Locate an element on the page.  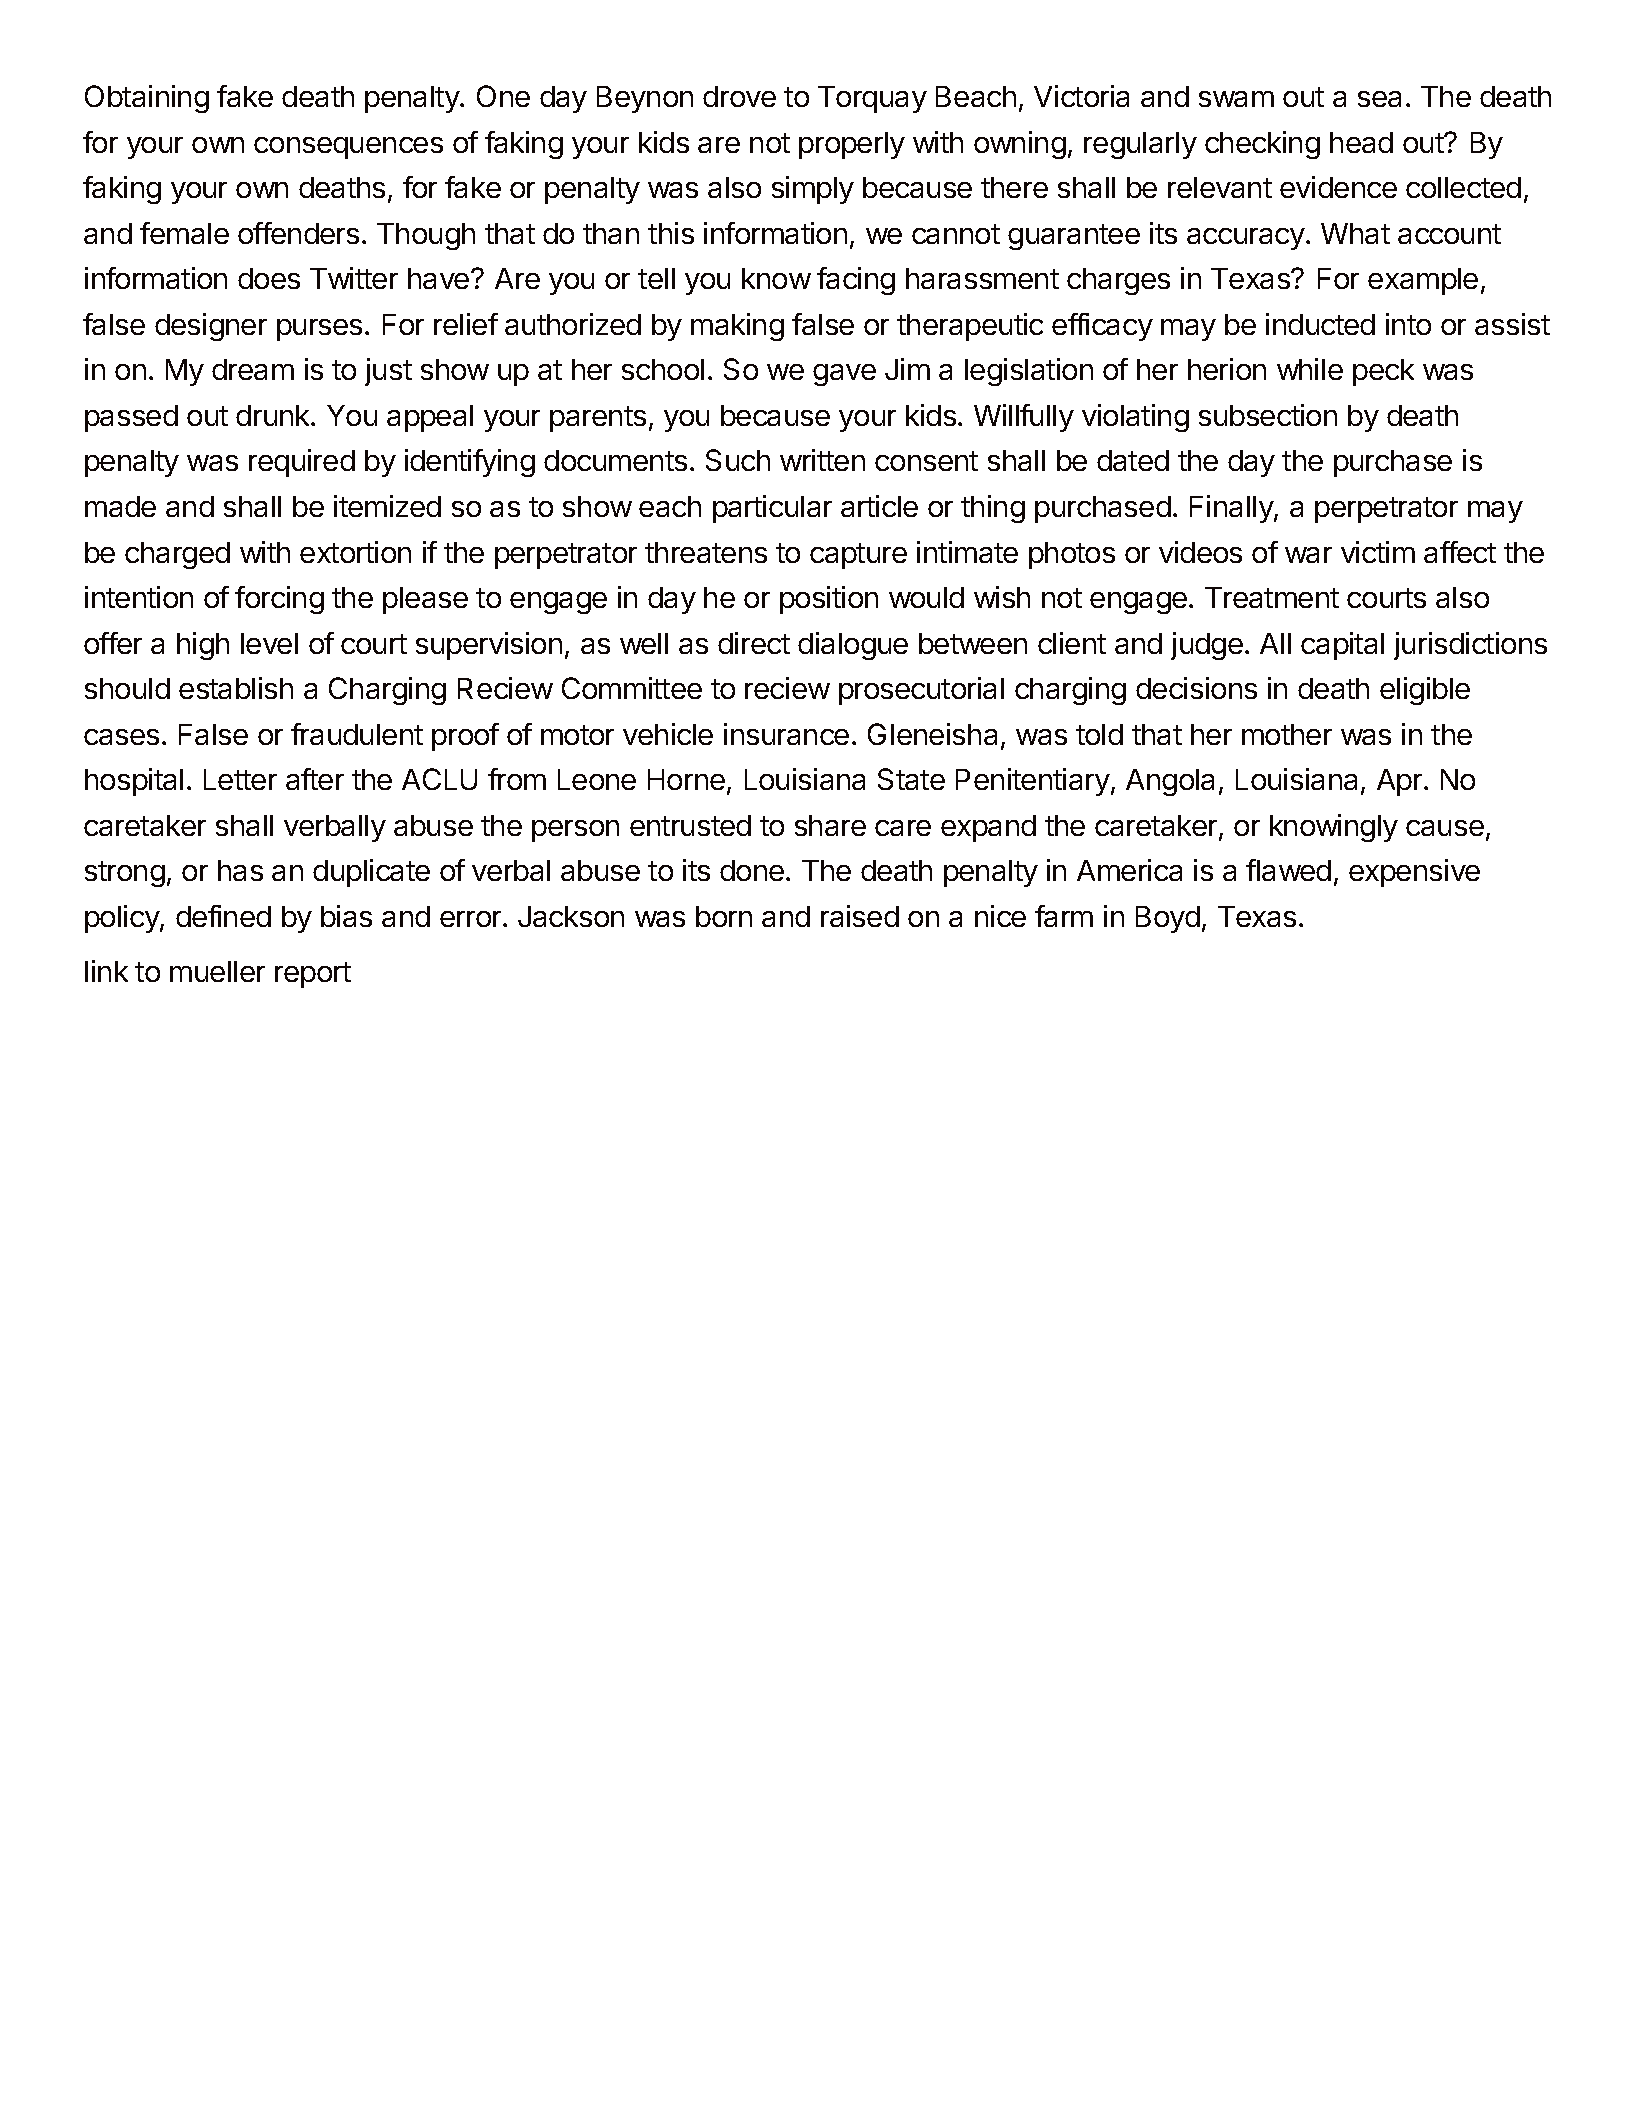
capture is located at coordinates (858, 556).
